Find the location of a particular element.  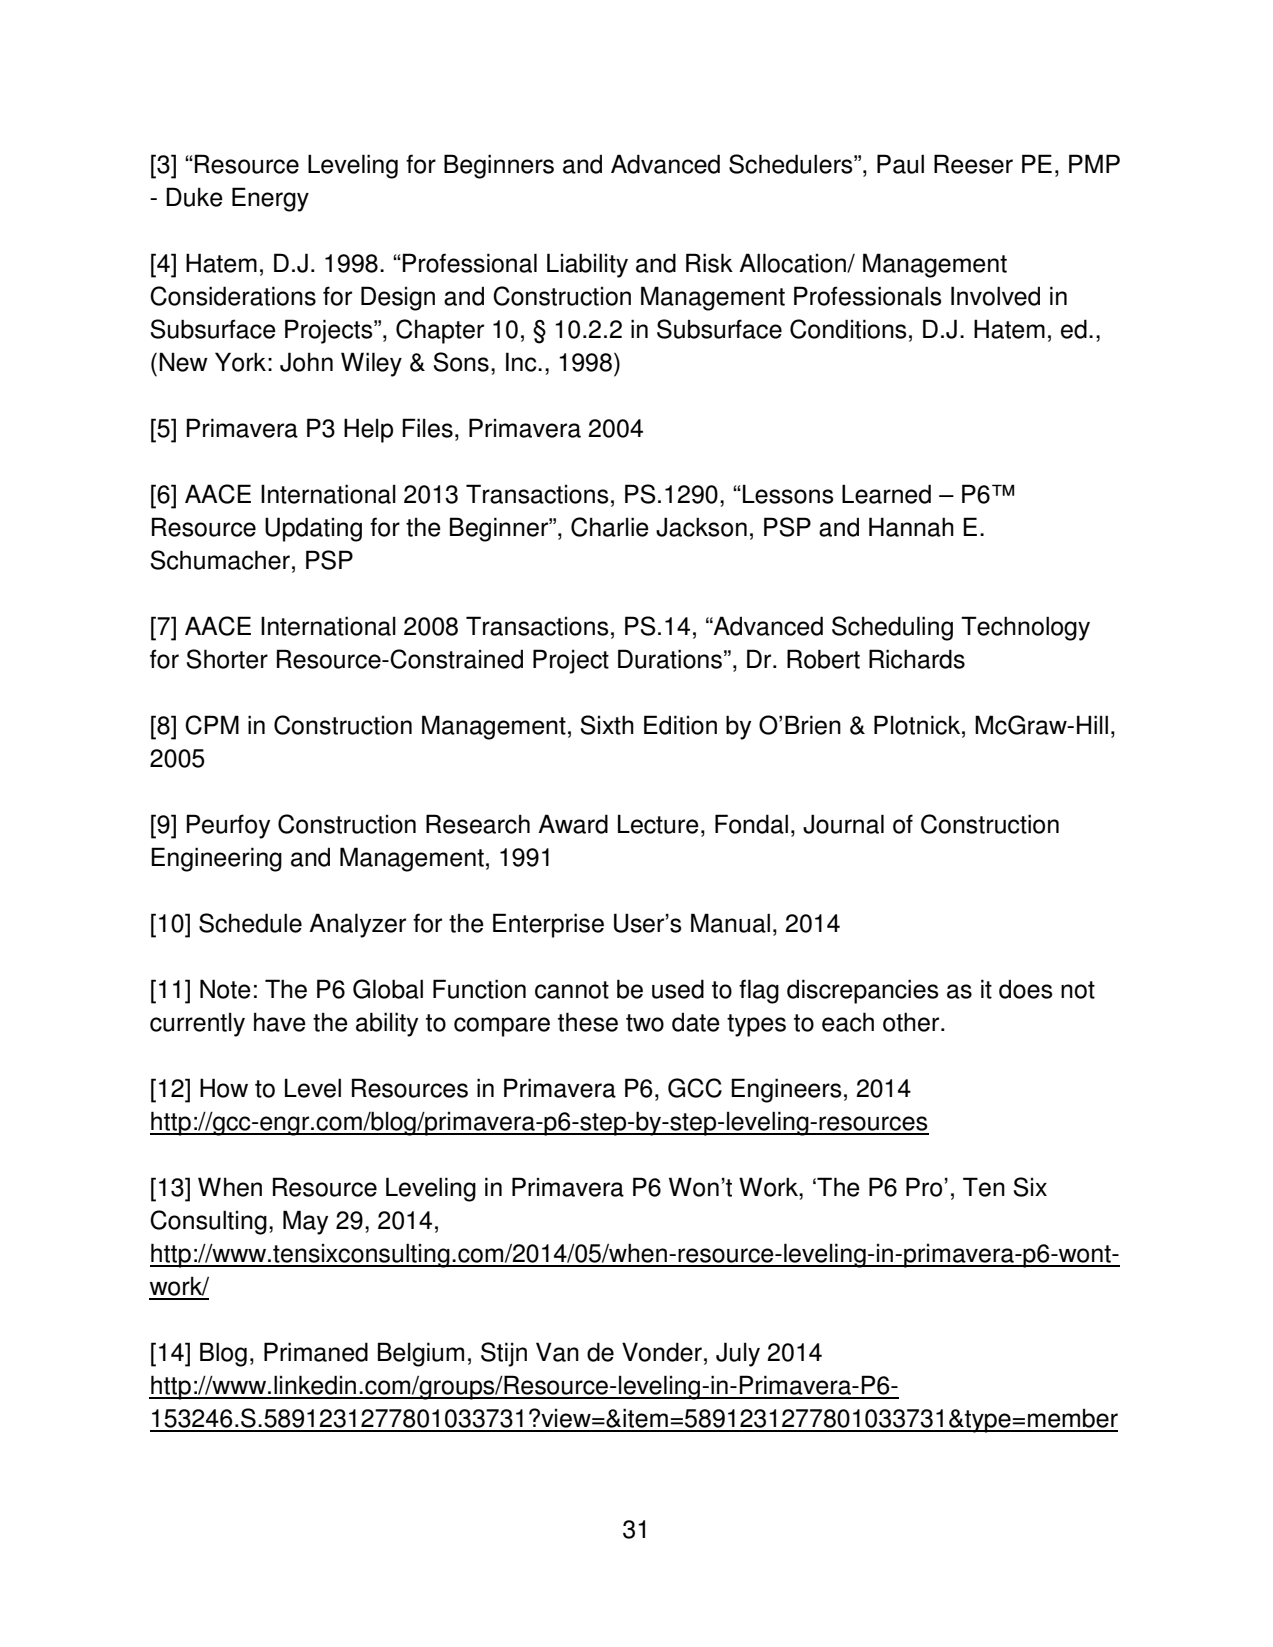

Technology is located at coordinates (1025, 628).
